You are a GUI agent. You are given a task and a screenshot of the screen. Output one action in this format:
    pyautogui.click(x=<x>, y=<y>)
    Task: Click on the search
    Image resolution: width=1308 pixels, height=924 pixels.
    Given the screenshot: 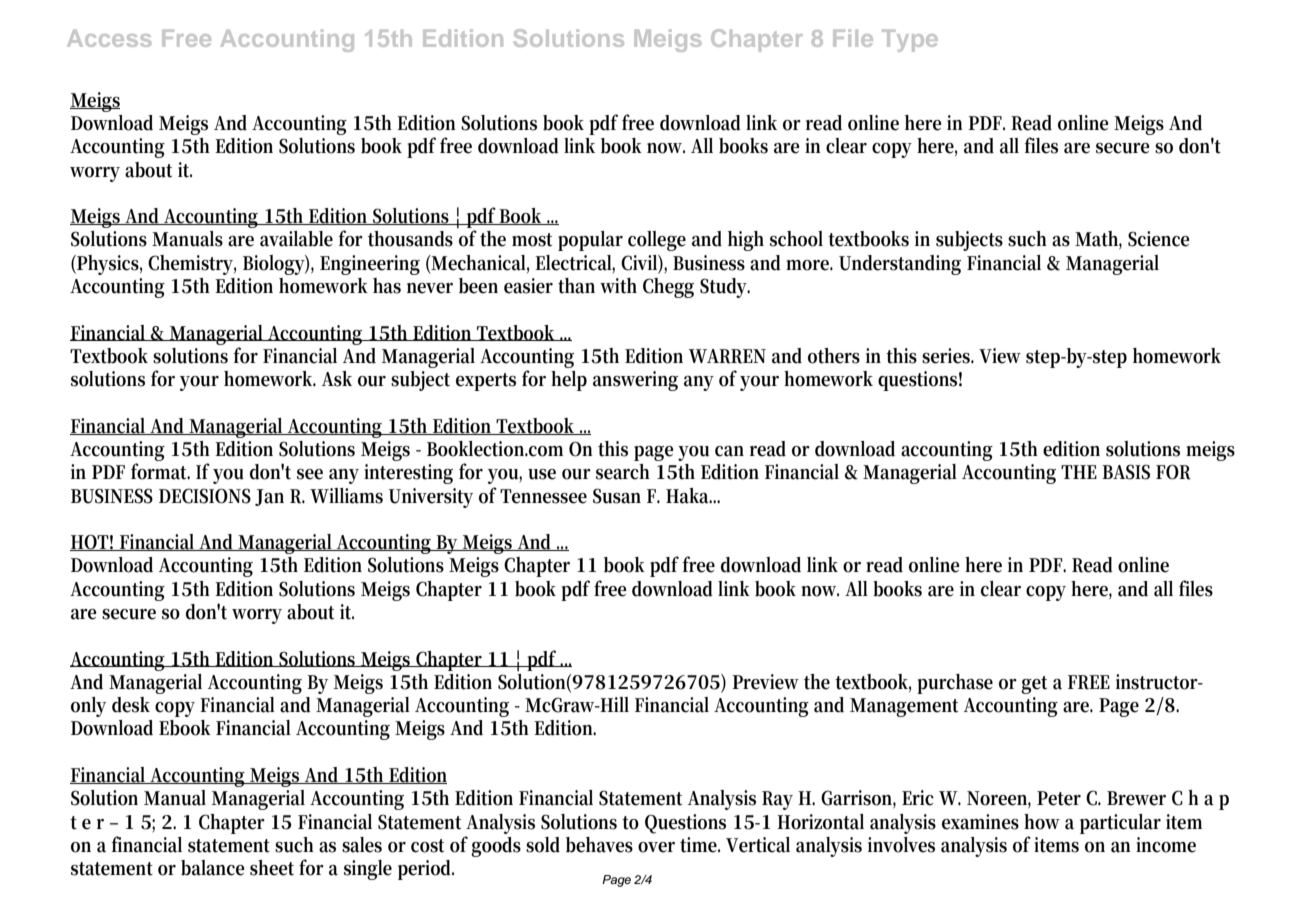 What is the action you would take?
    pyautogui.click(x=623, y=472)
